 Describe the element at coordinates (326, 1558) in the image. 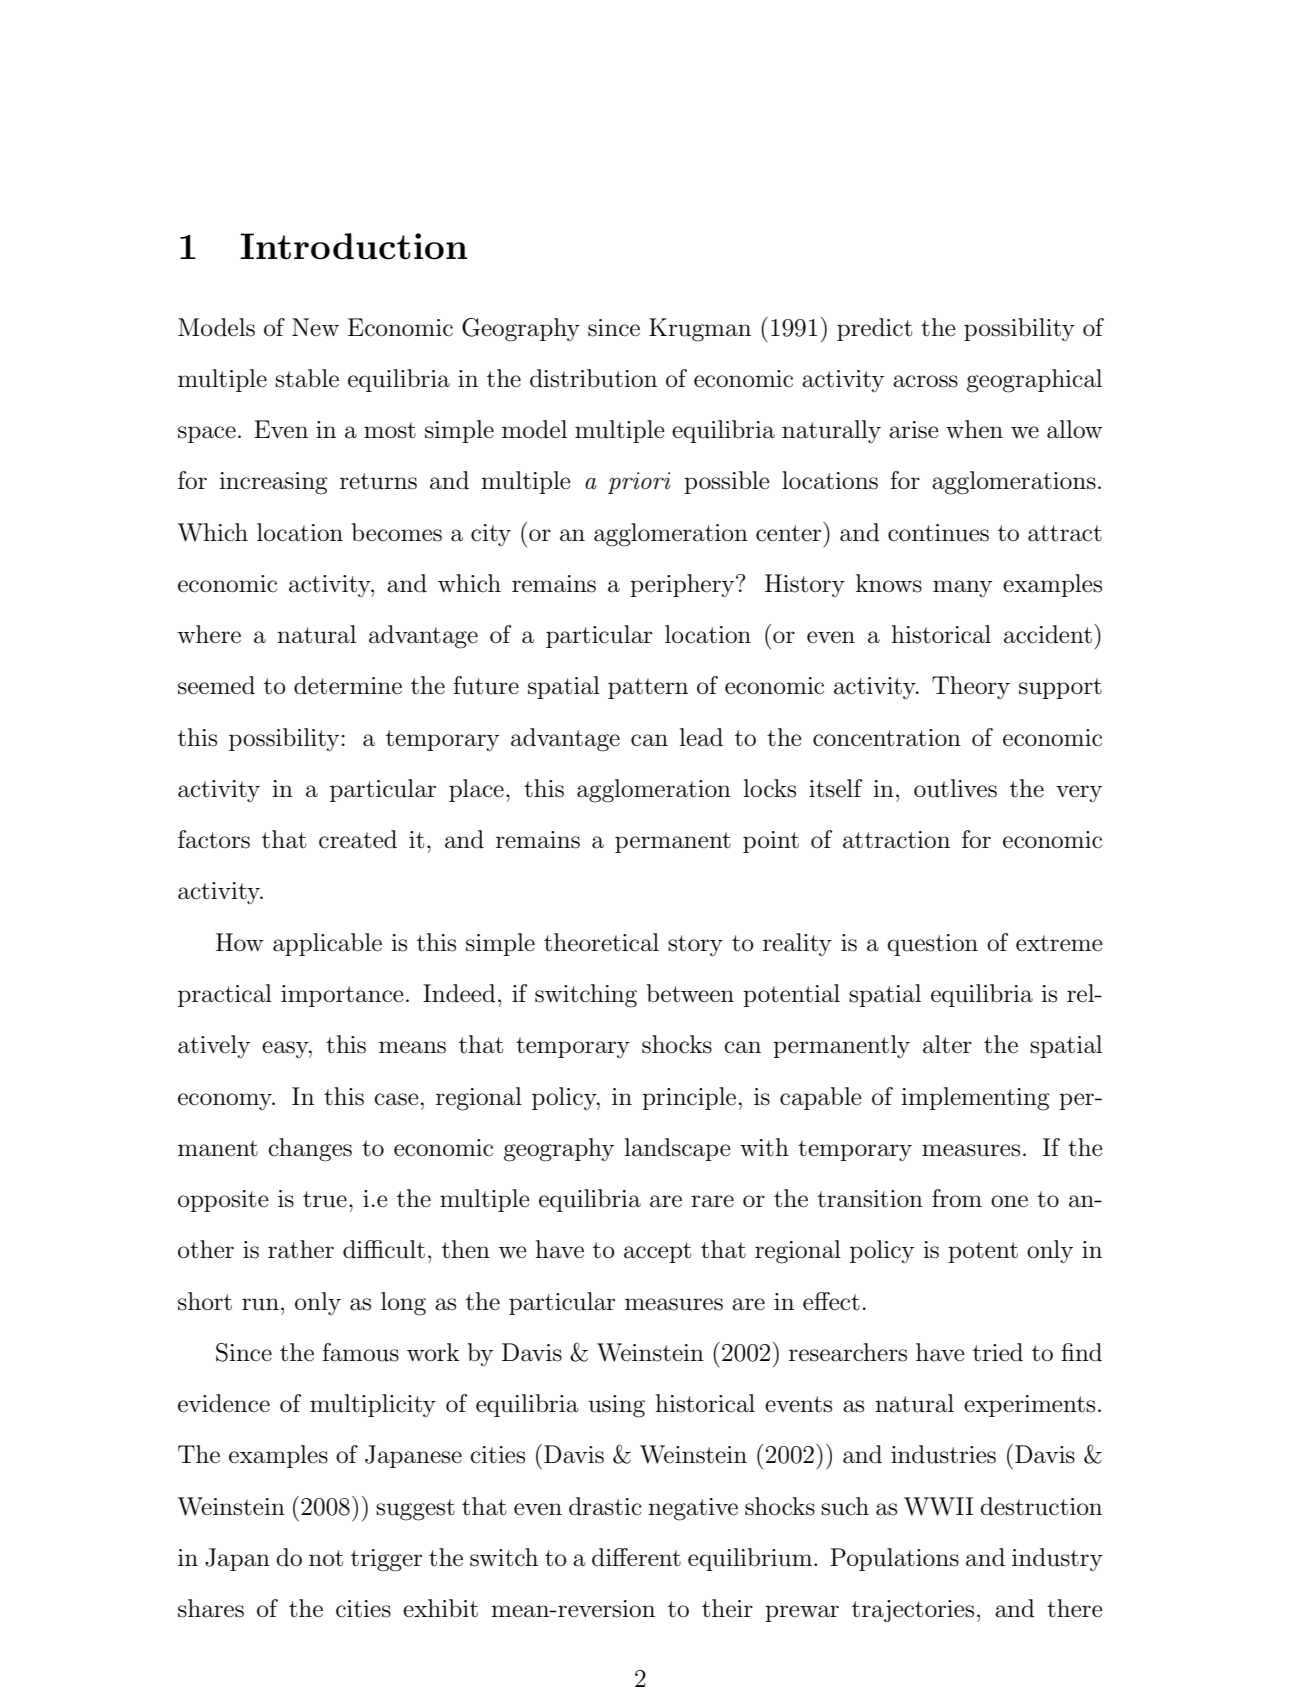

I see `not` at that location.
